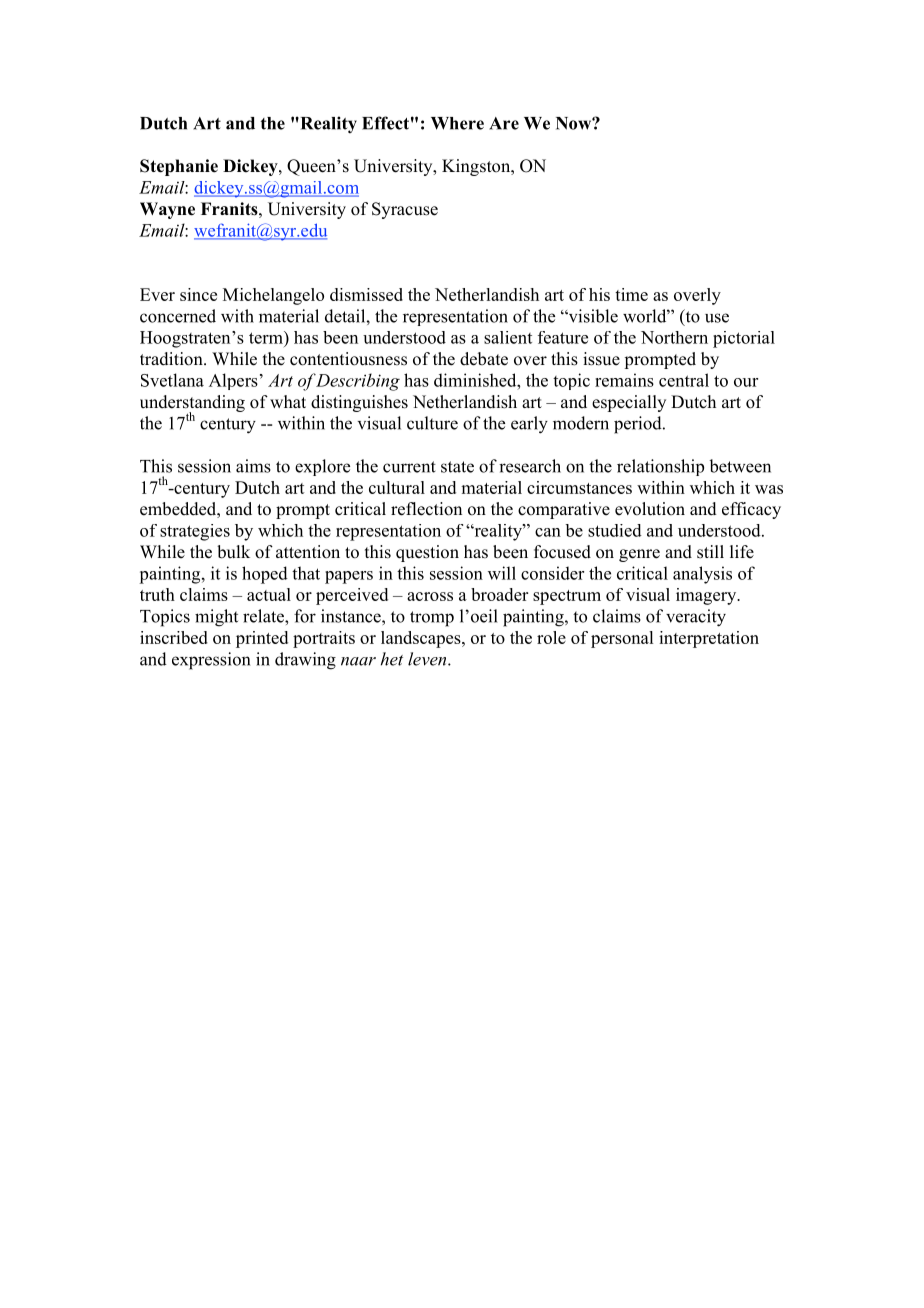 The image size is (924, 1308). I want to click on bulk, so click(233, 552).
